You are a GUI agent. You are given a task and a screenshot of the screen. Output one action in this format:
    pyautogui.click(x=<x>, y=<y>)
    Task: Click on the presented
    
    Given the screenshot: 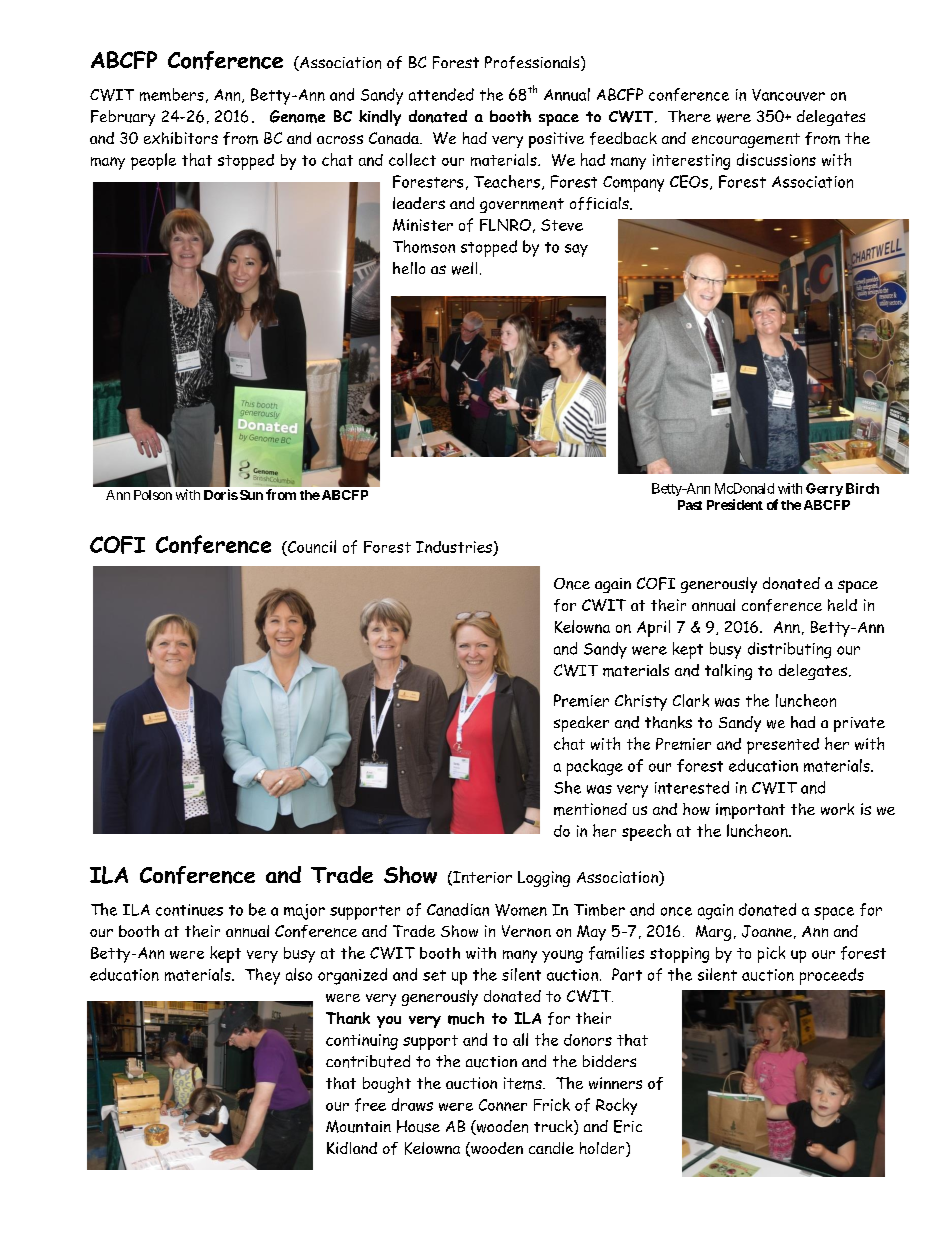 What is the action you would take?
    pyautogui.click(x=783, y=746)
